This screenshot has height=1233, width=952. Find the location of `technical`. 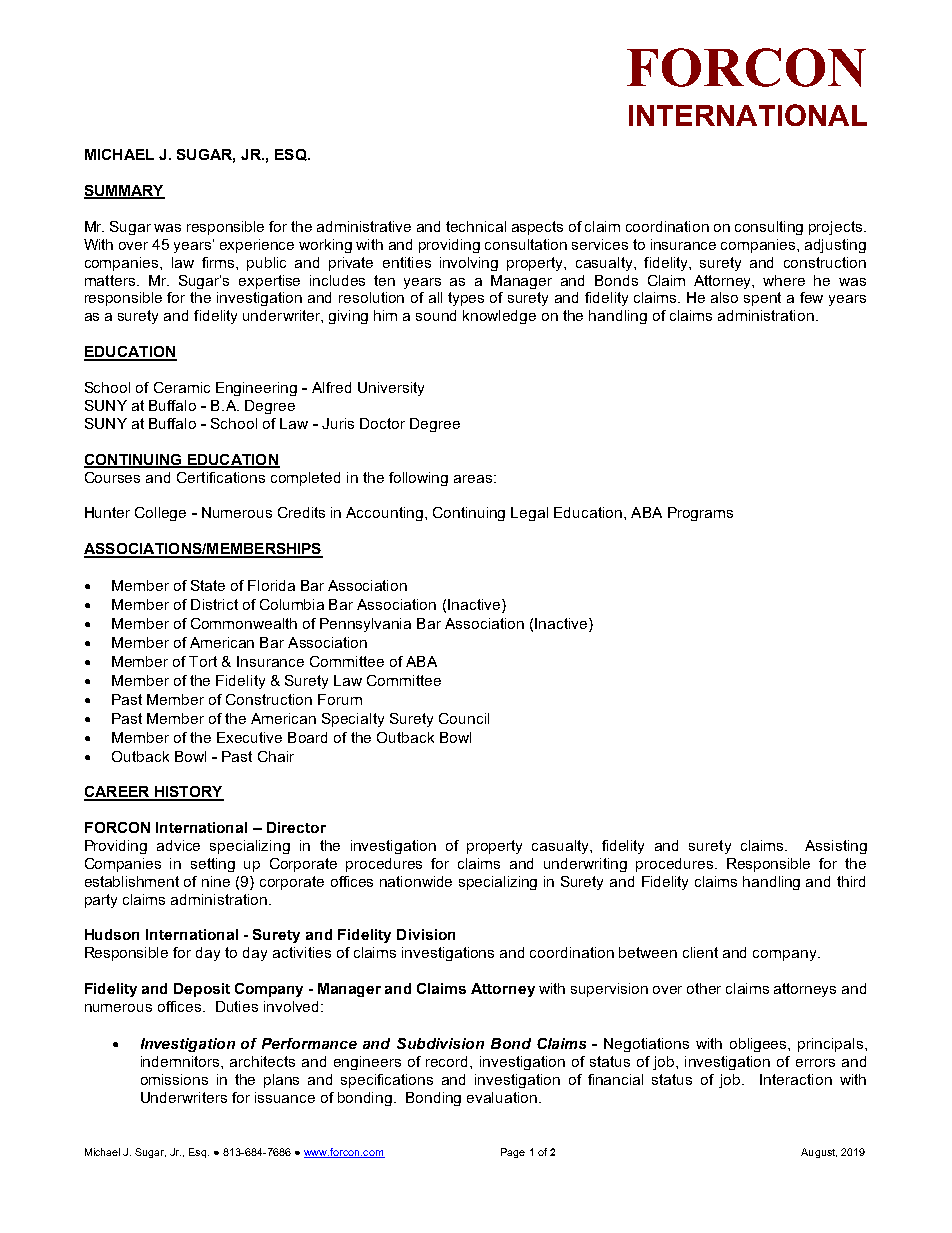

technical is located at coordinates (476, 226).
